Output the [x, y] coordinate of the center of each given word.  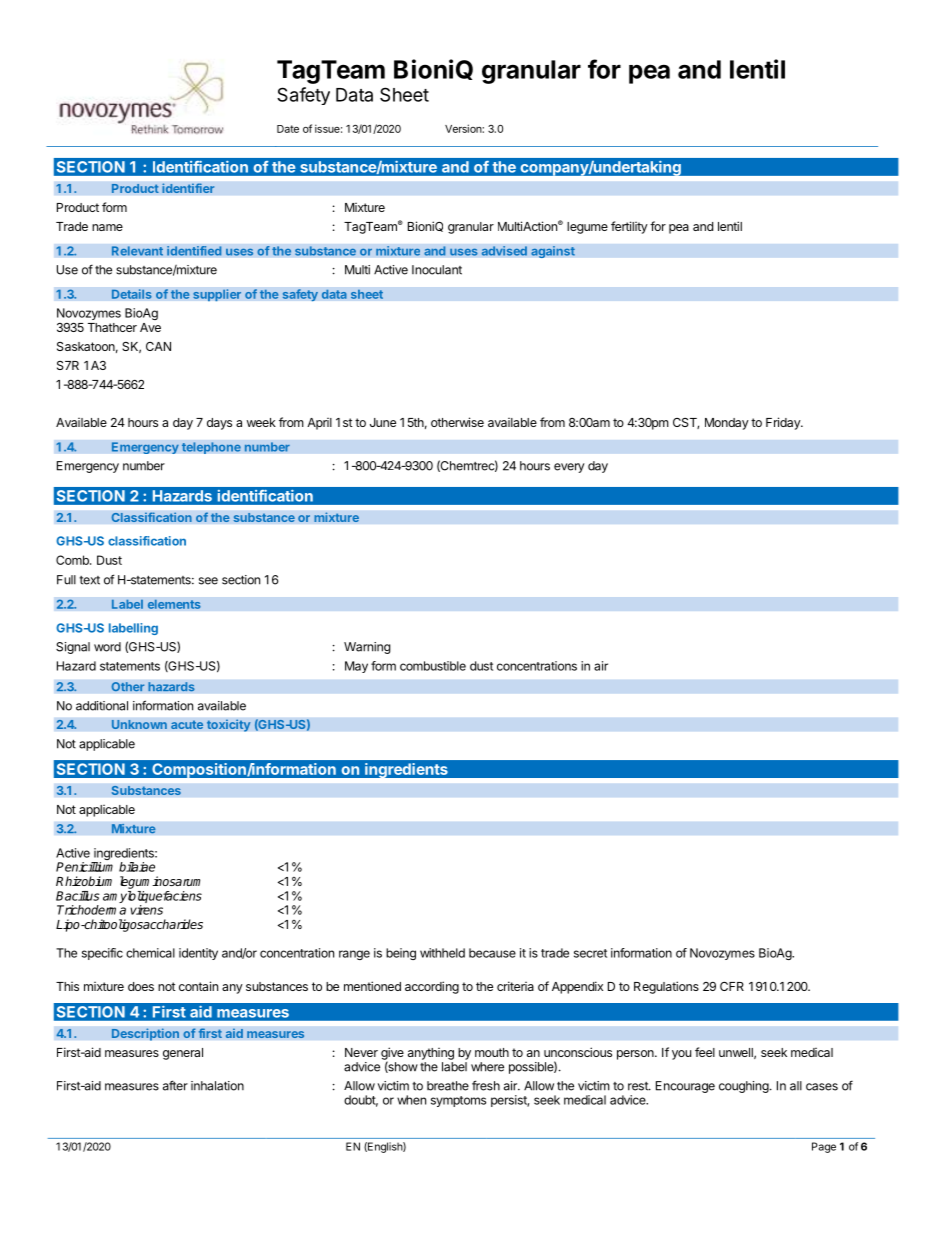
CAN [158, 346]
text [89, 580]
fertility [629, 227]
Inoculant [437, 270]
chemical [150, 953]
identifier [188, 188]
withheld [442, 953]
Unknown [139, 724]
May [356, 667]
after [175, 1085]
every [569, 468]
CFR [732, 986]
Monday [727, 424]
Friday [784, 423]
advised [504, 251]
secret [590, 953]
